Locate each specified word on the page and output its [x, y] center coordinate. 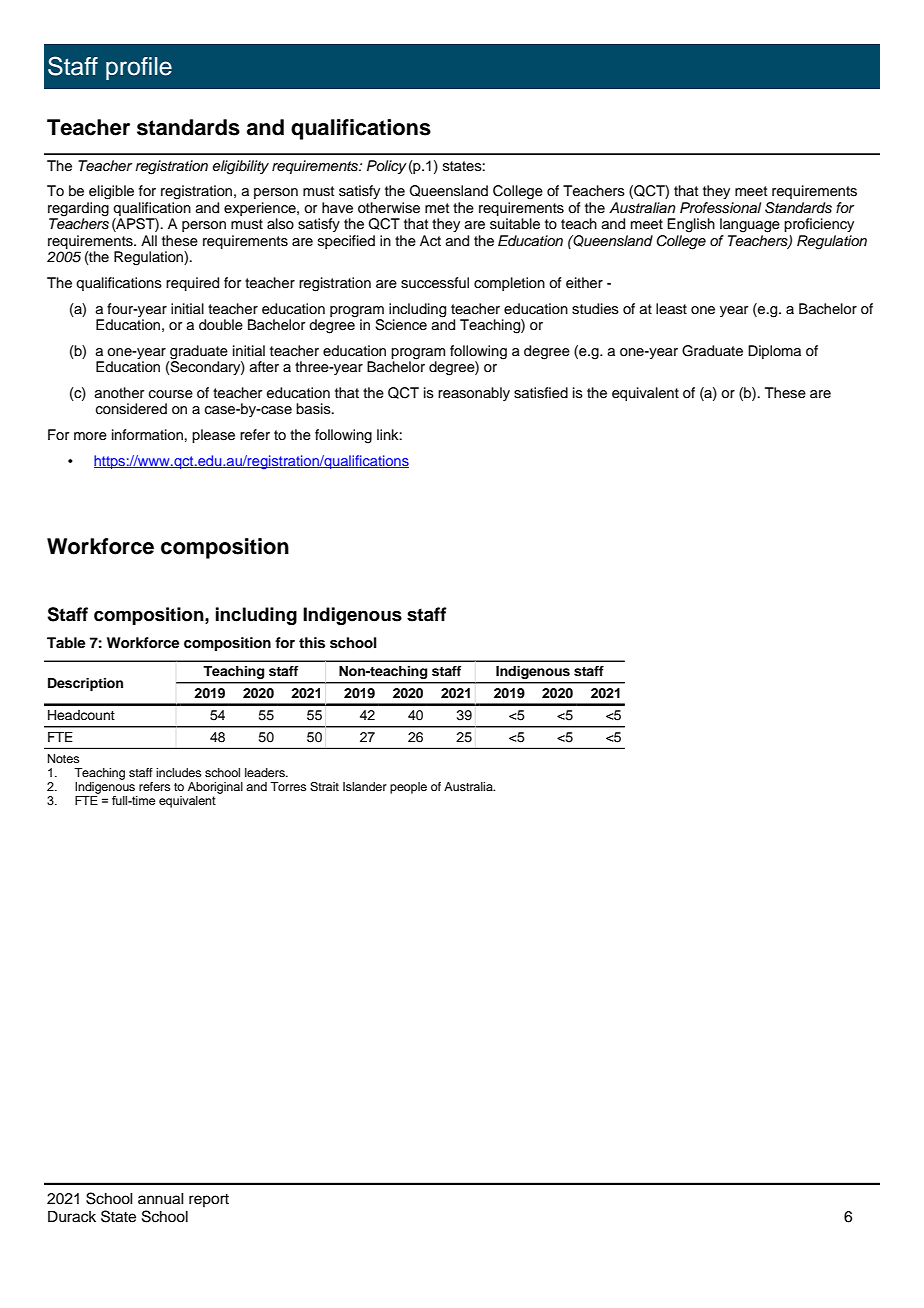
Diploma [774, 352]
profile [139, 68]
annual [161, 1199]
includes [178, 772]
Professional [720, 208]
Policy [387, 167]
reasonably [474, 394]
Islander [365, 786]
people [408, 788]
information [147, 435]
